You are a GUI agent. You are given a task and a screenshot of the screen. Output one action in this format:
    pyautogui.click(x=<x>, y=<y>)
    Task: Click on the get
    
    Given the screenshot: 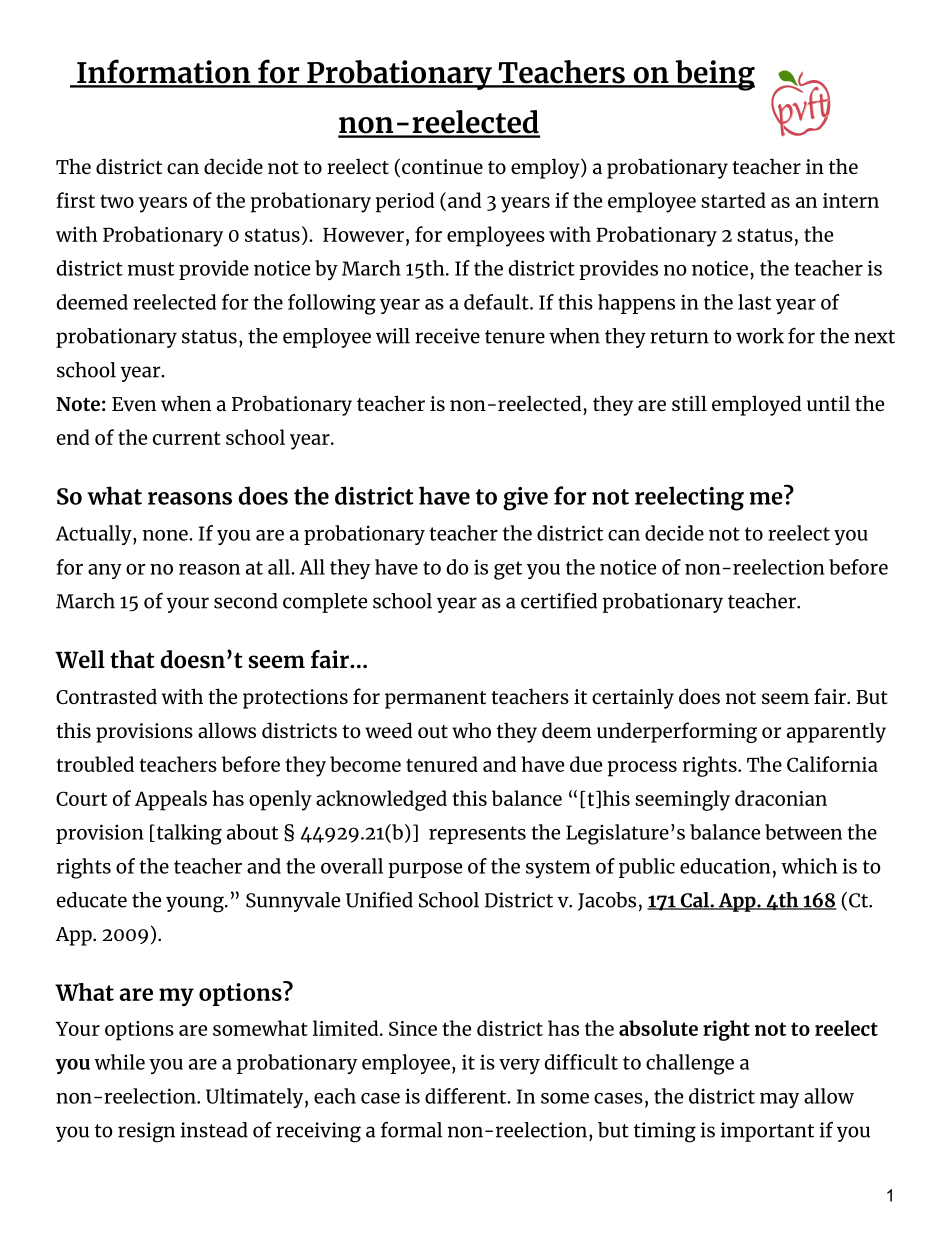 What is the action you would take?
    pyautogui.click(x=508, y=570)
